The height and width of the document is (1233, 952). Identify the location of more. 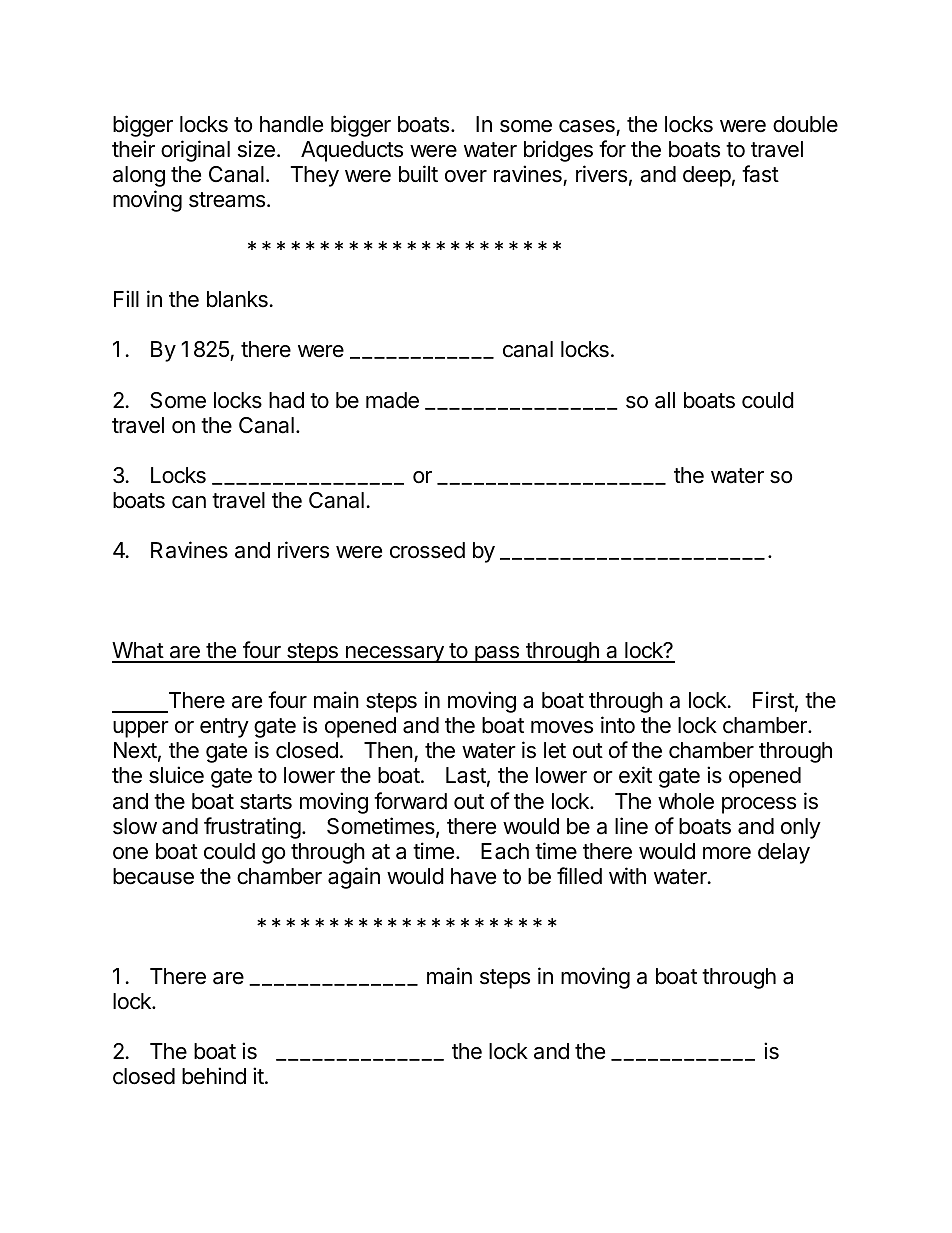
(727, 853).
